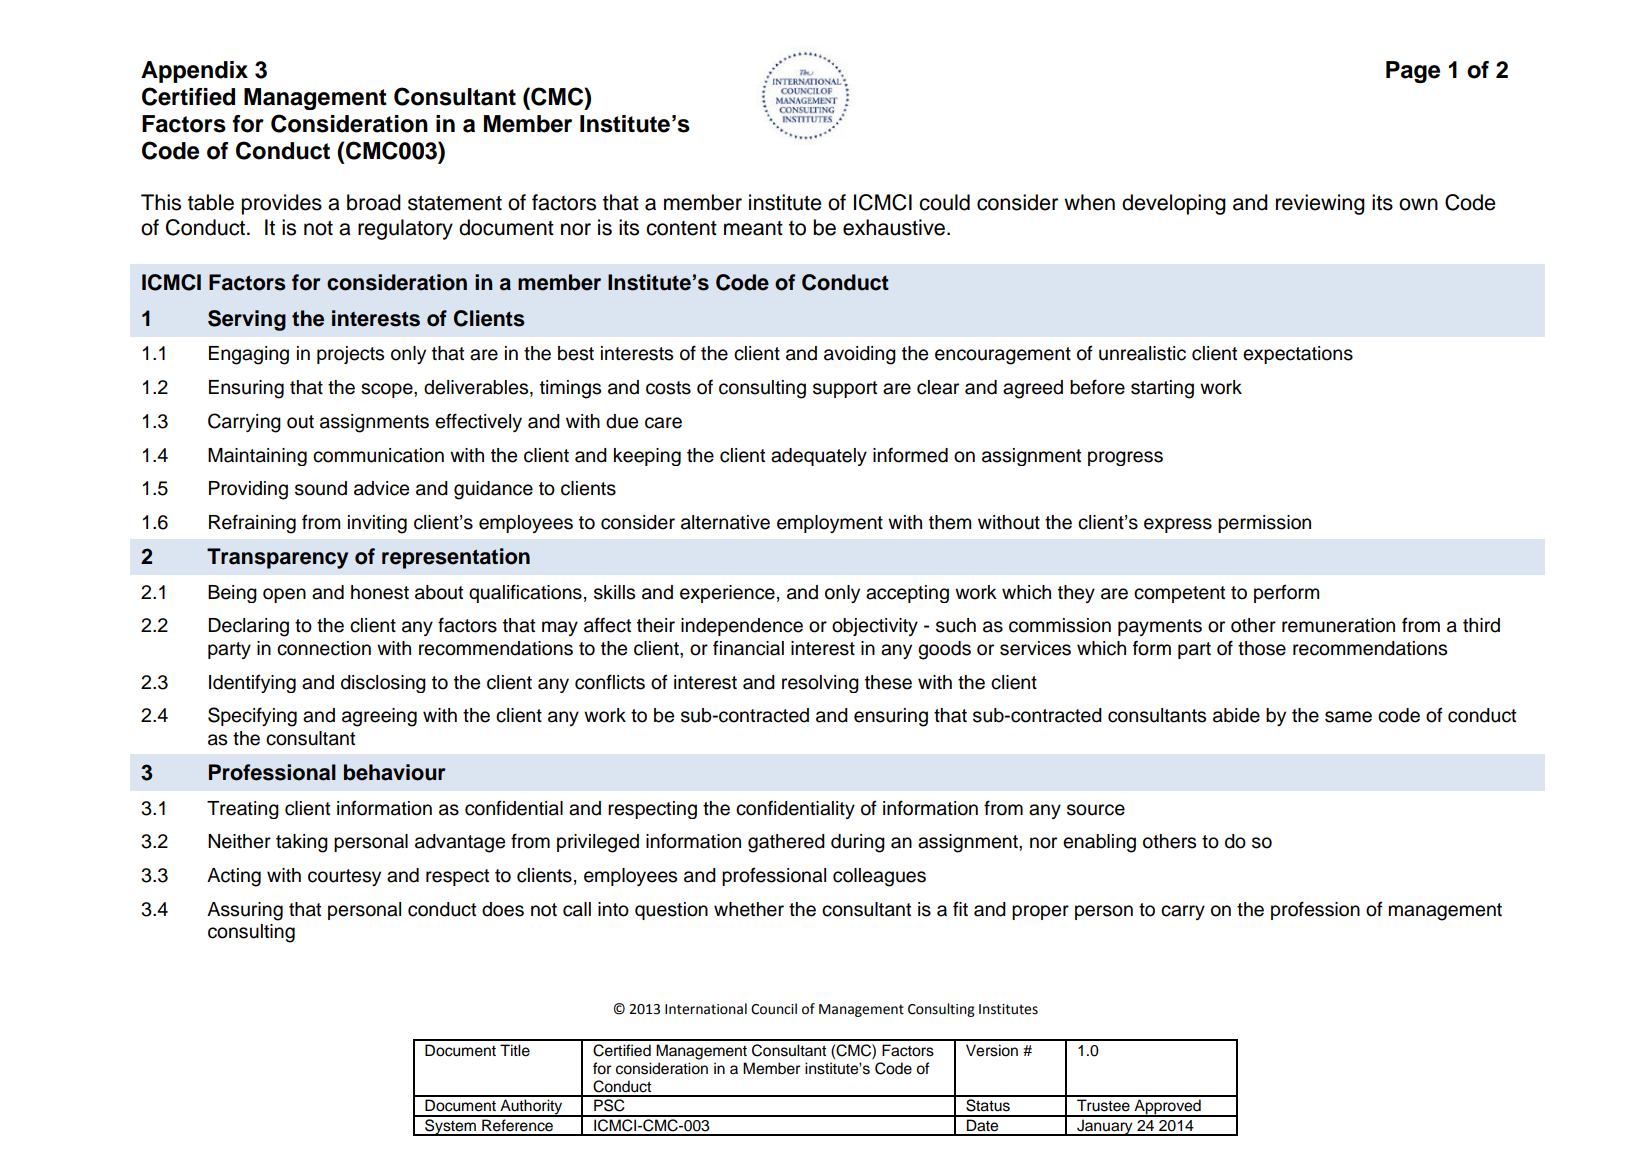 This screenshot has height=1167, width=1651. I want to click on disclosing, so click(383, 684).
